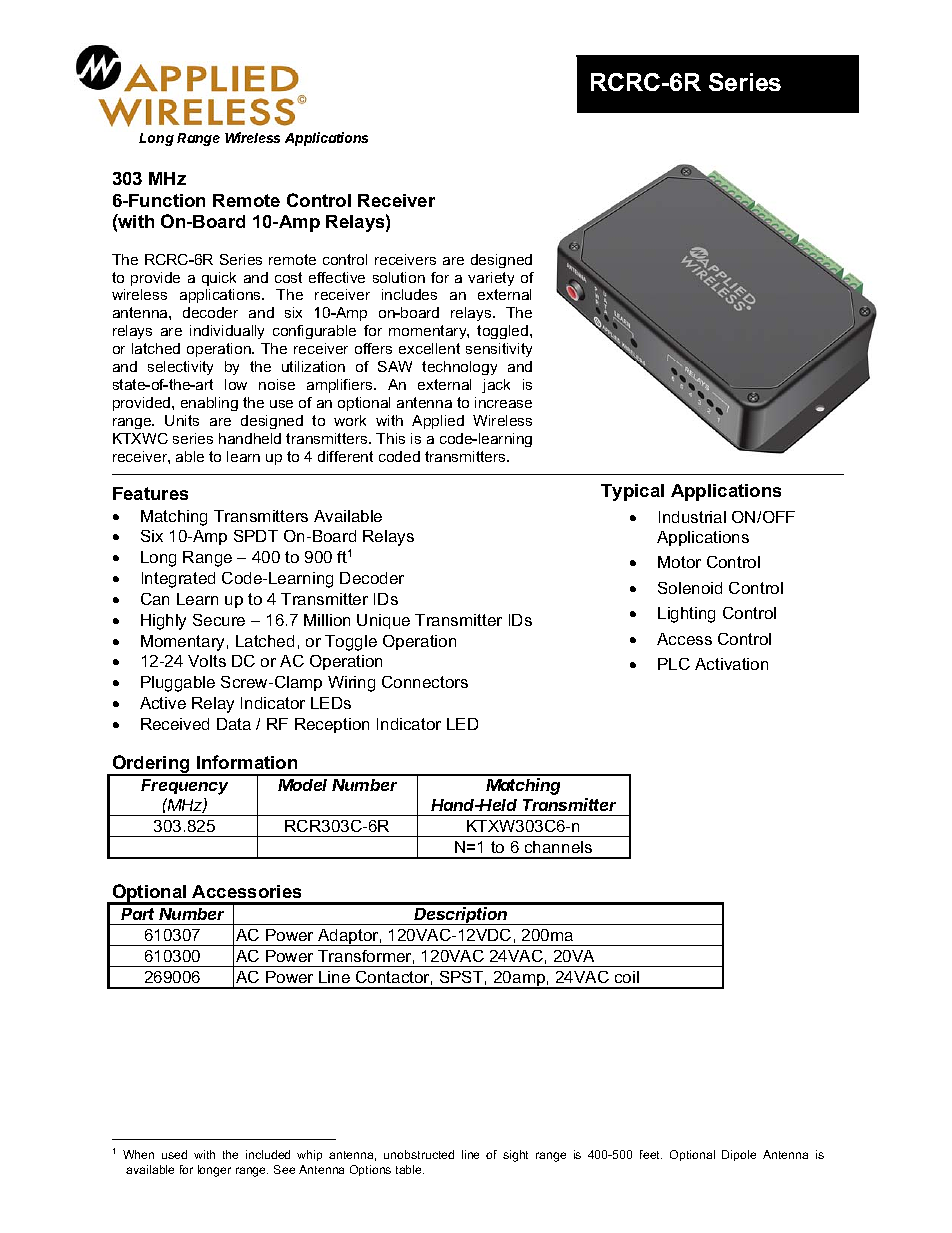 The width and height of the page is (952, 1233). Describe the element at coordinates (174, 1154) in the page. I see `used` at that location.
